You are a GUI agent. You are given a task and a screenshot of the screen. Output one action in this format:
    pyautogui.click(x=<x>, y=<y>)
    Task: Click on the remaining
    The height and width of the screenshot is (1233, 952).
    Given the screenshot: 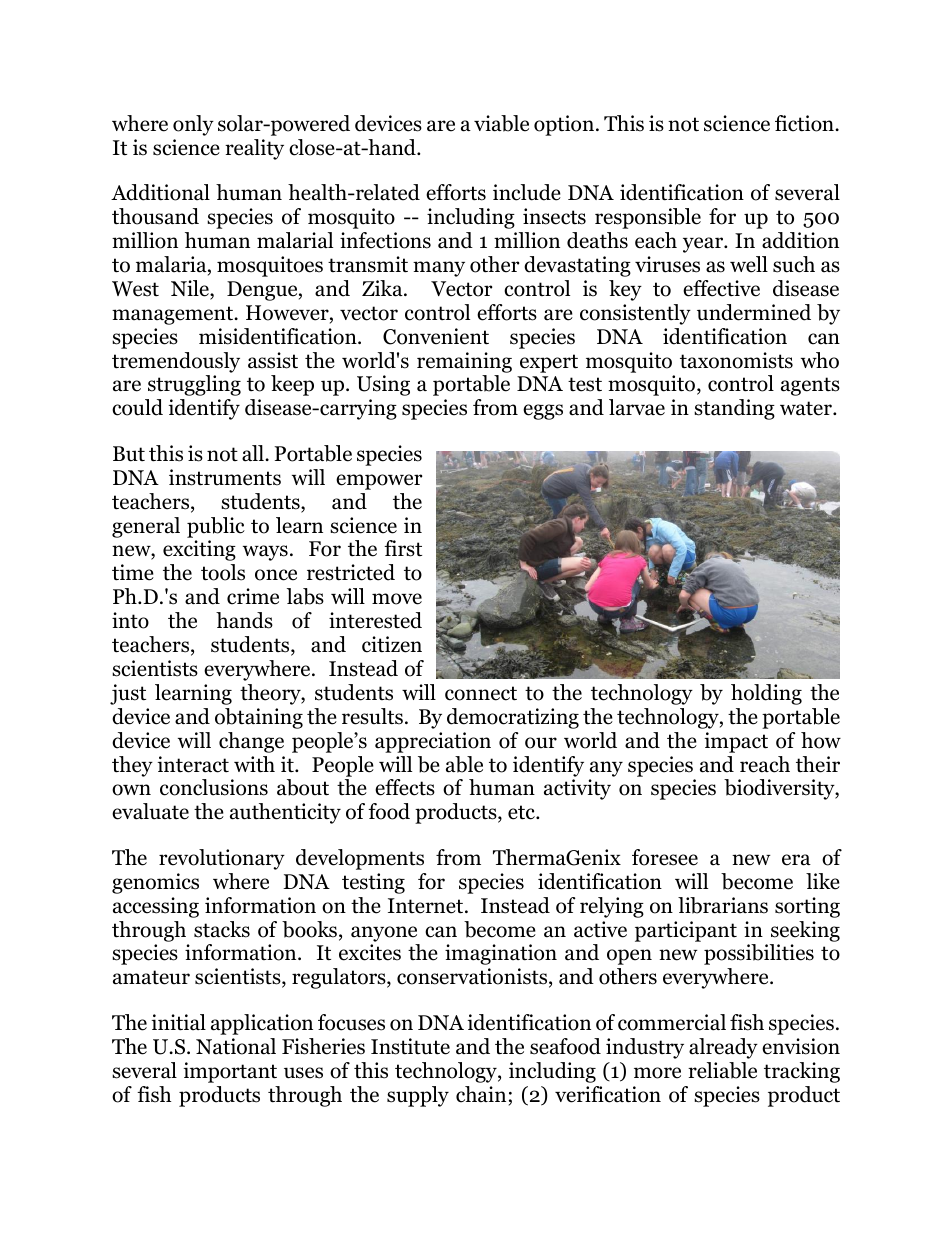 What is the action you would take?
    pyautogui.click(x=464, y=362)
